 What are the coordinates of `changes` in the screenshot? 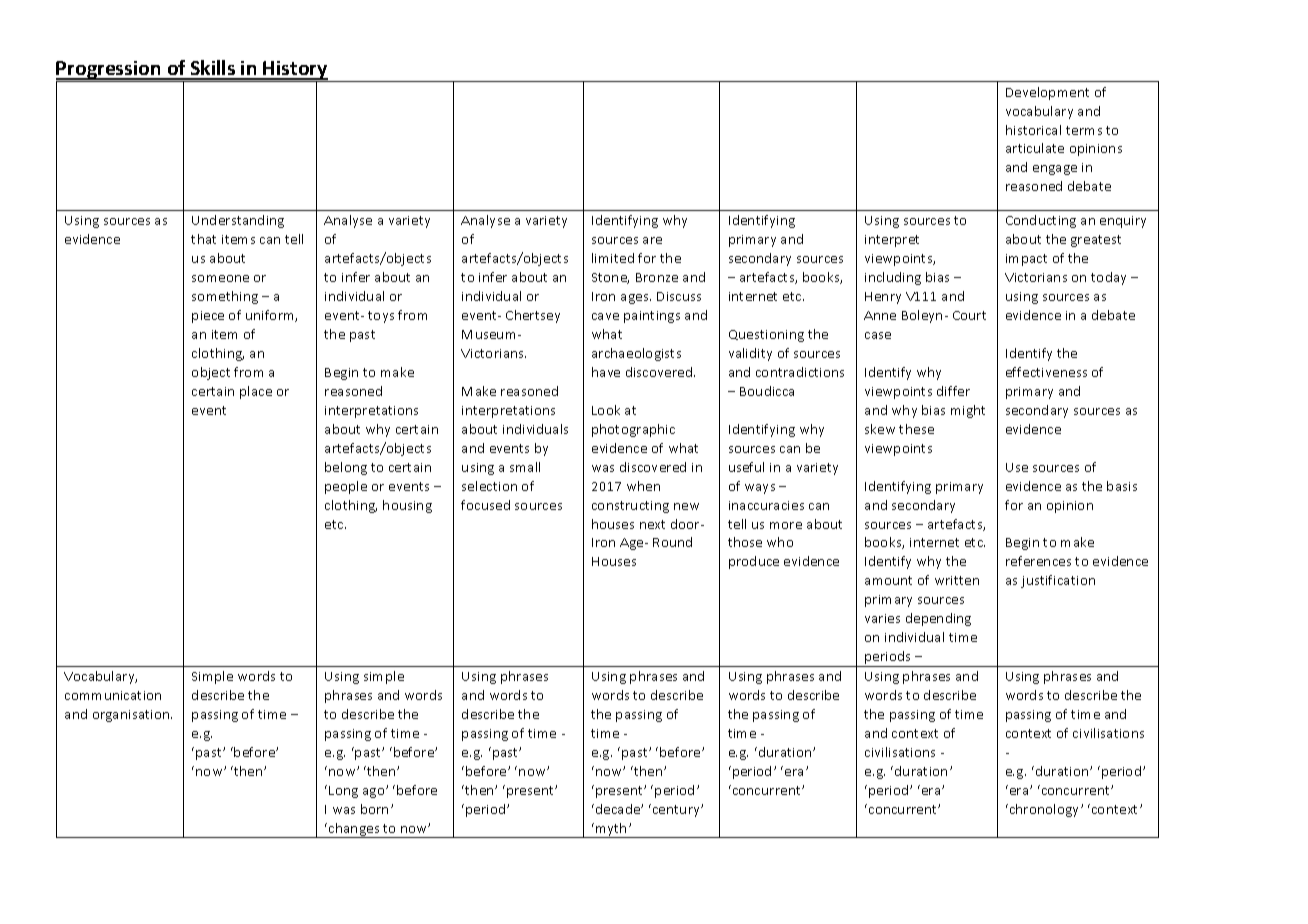 It's located at (354, 830).
